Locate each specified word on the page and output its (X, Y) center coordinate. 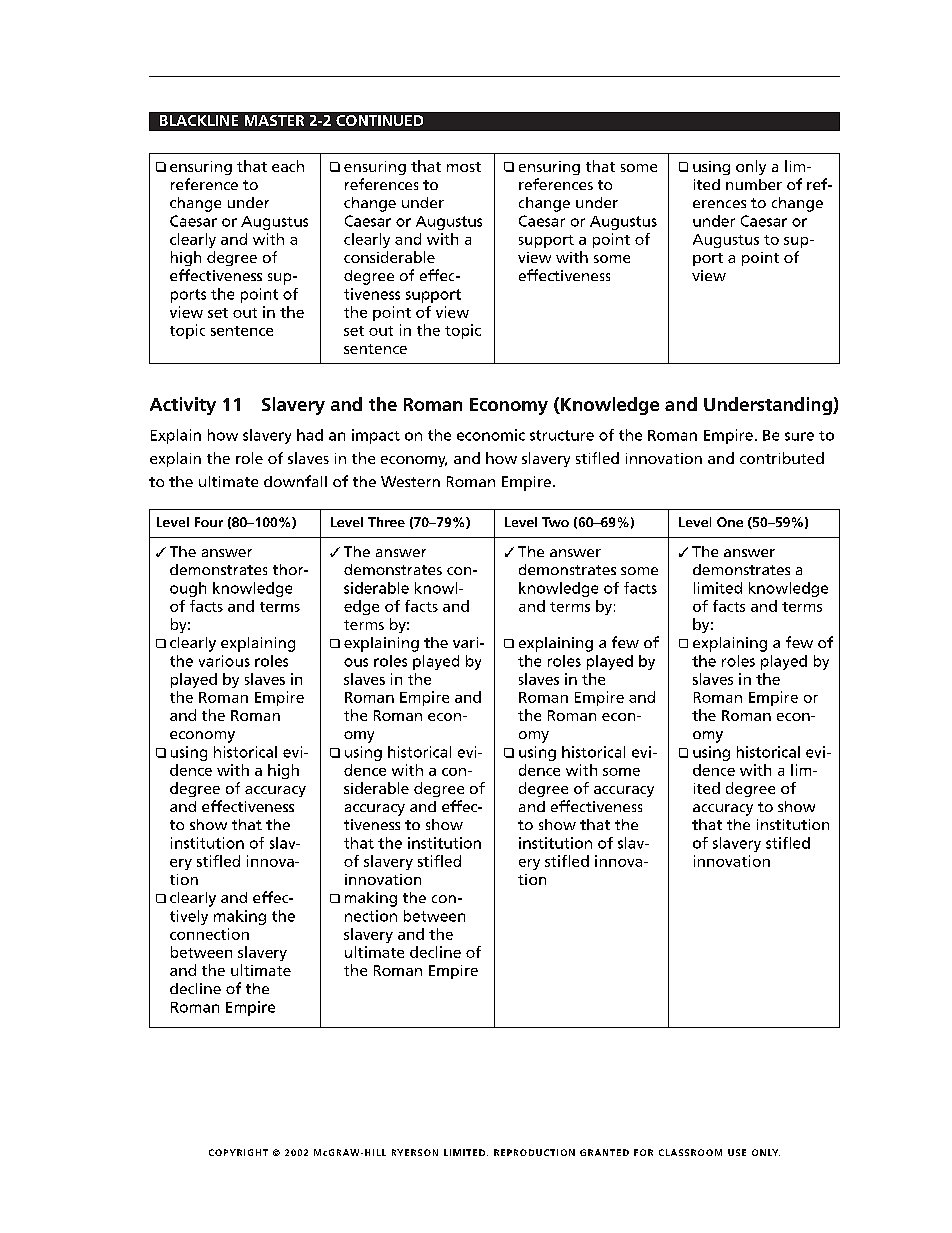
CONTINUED (379, 120)
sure (799, 436)
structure (562, 435)
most (464, 167)
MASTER (274, 120)
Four (209, 522)
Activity (183, 406)
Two (555, 522)
